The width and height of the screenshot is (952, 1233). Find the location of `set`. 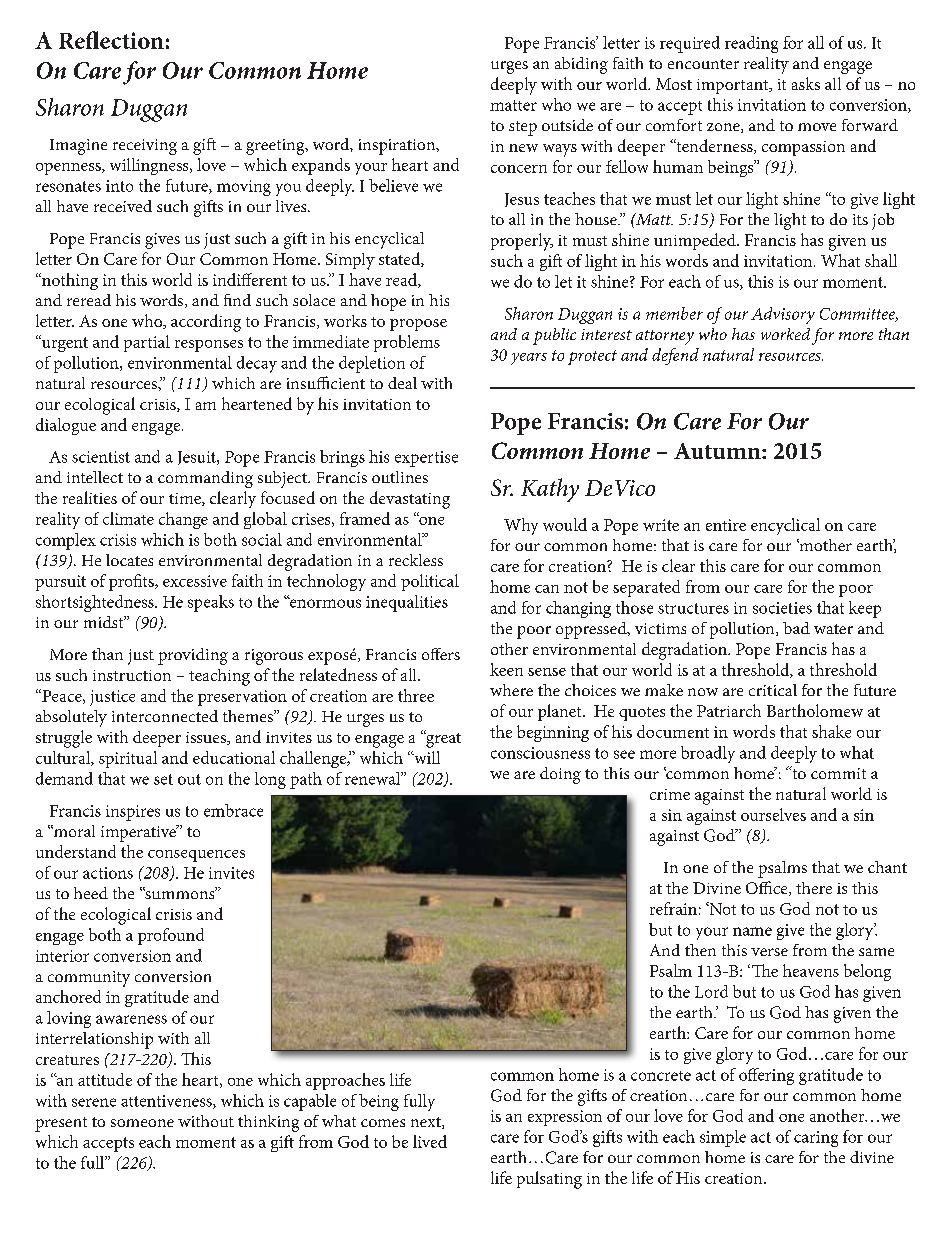

set is located at coordinates (163, 779).
